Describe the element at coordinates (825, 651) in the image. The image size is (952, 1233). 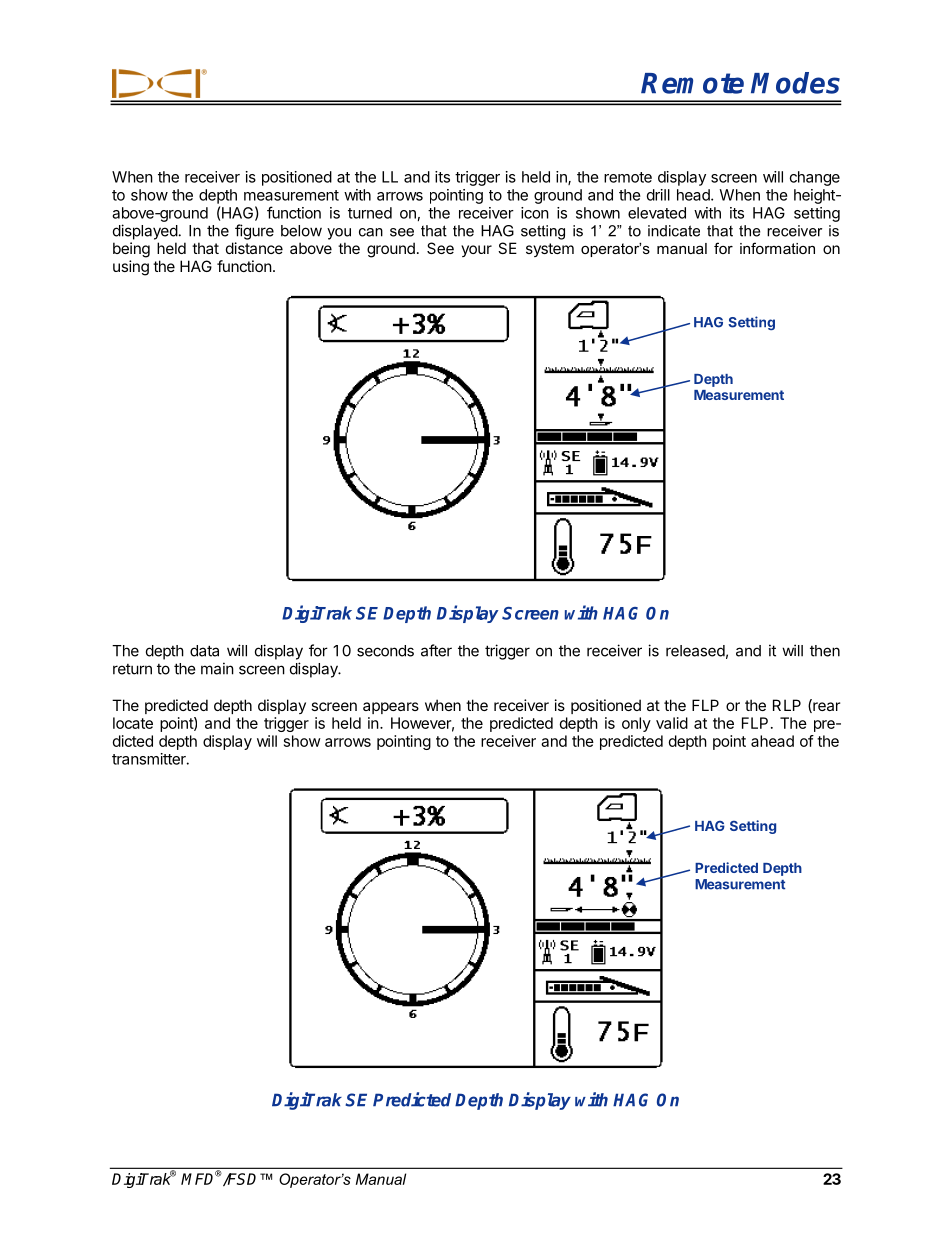
I see `then` at that location.
